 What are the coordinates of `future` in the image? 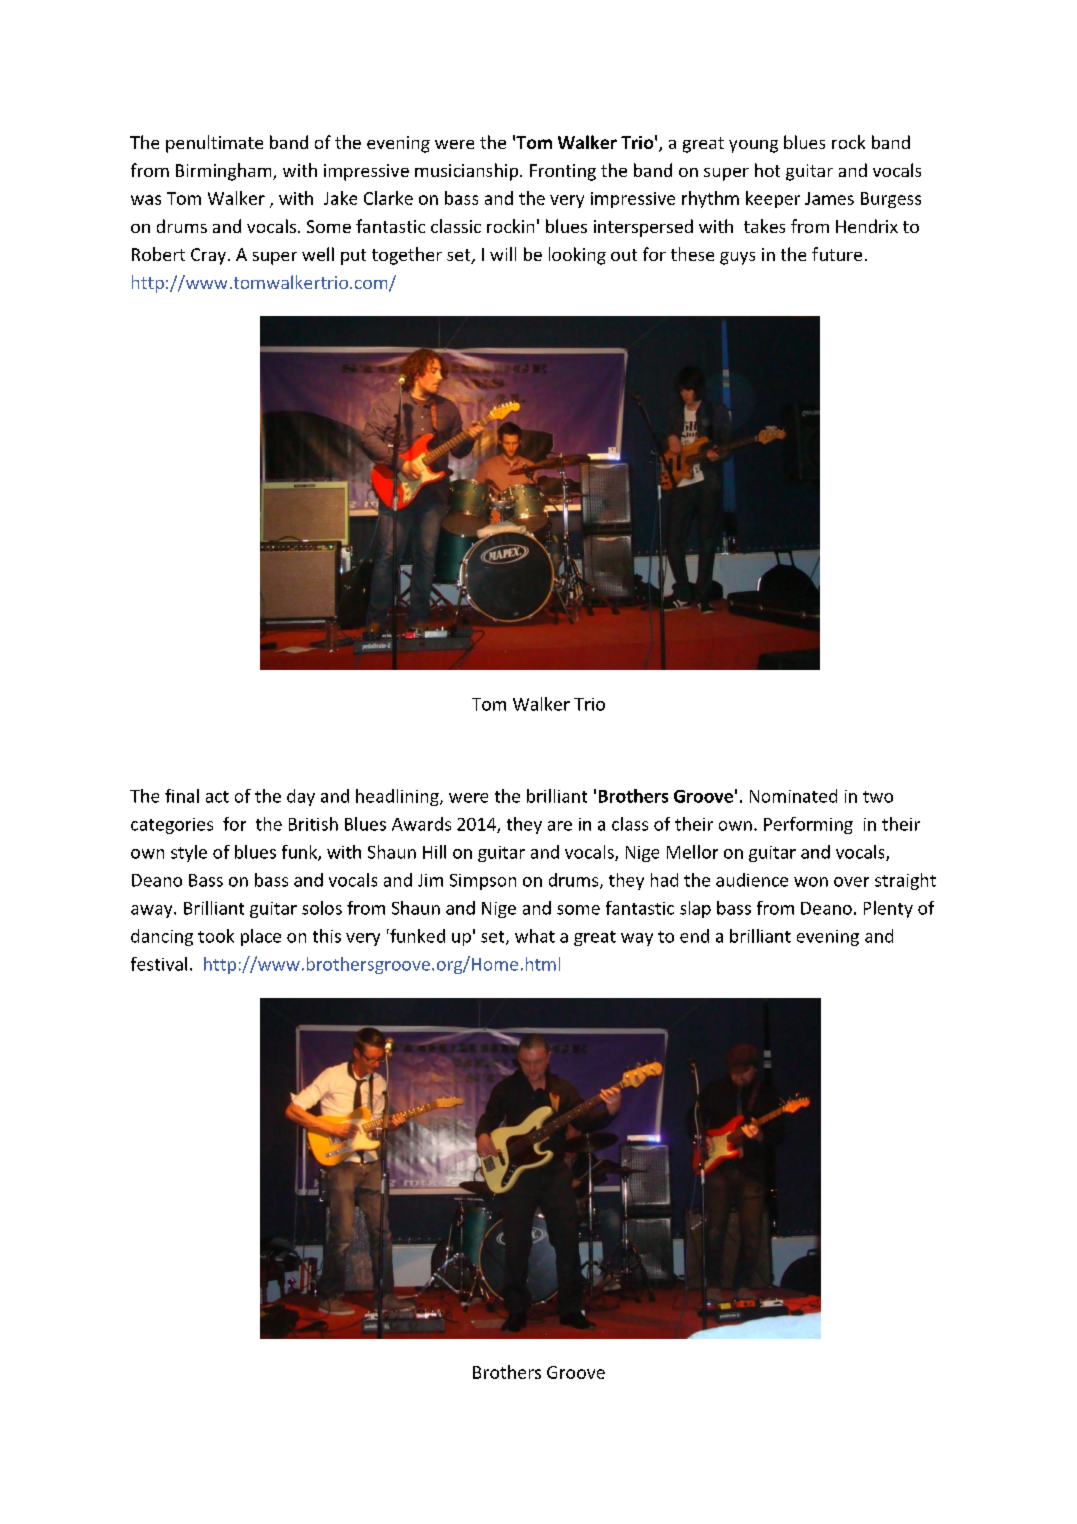 It's located at (837, 254).
